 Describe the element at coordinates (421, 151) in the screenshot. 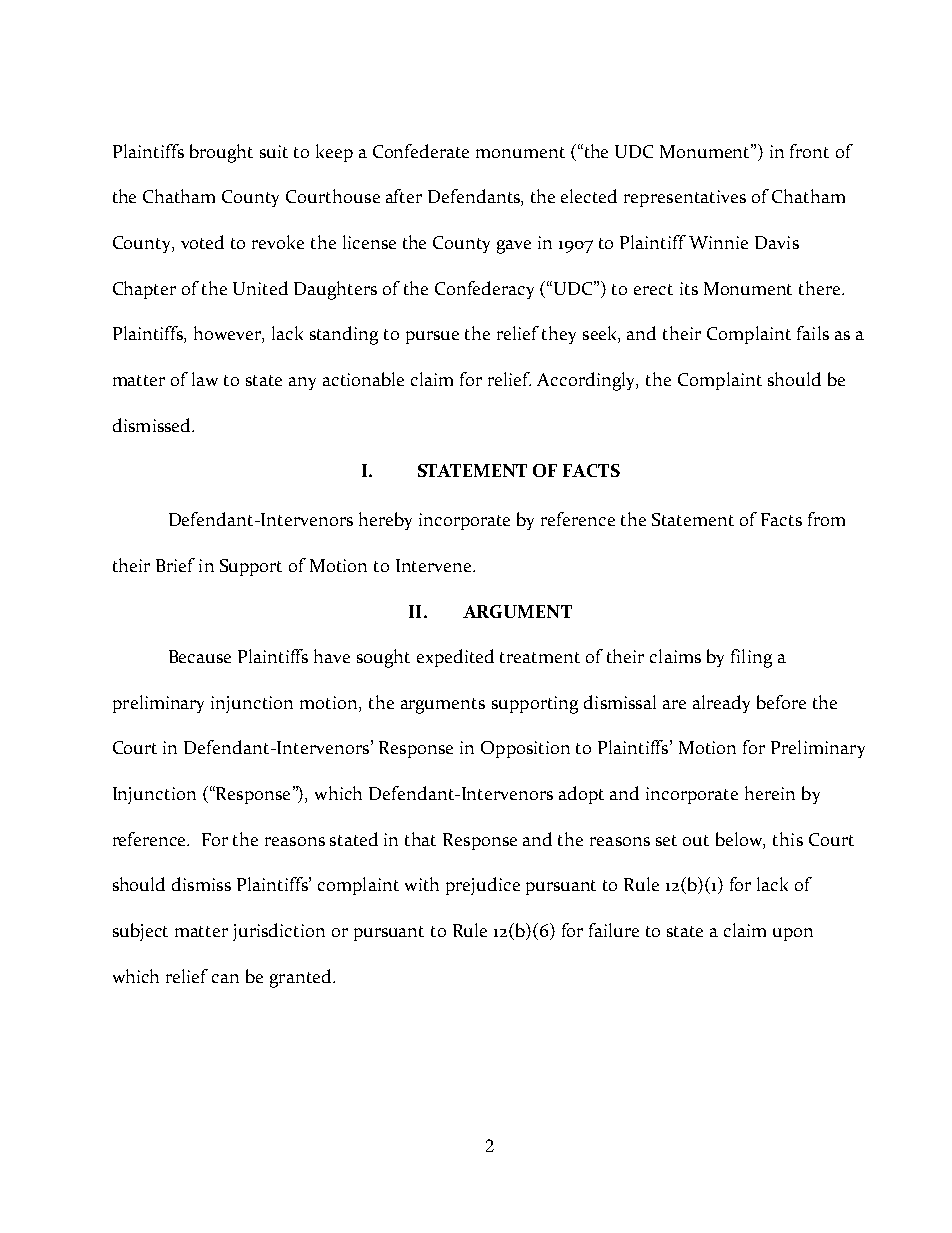

I see `Confederate` at that location.
